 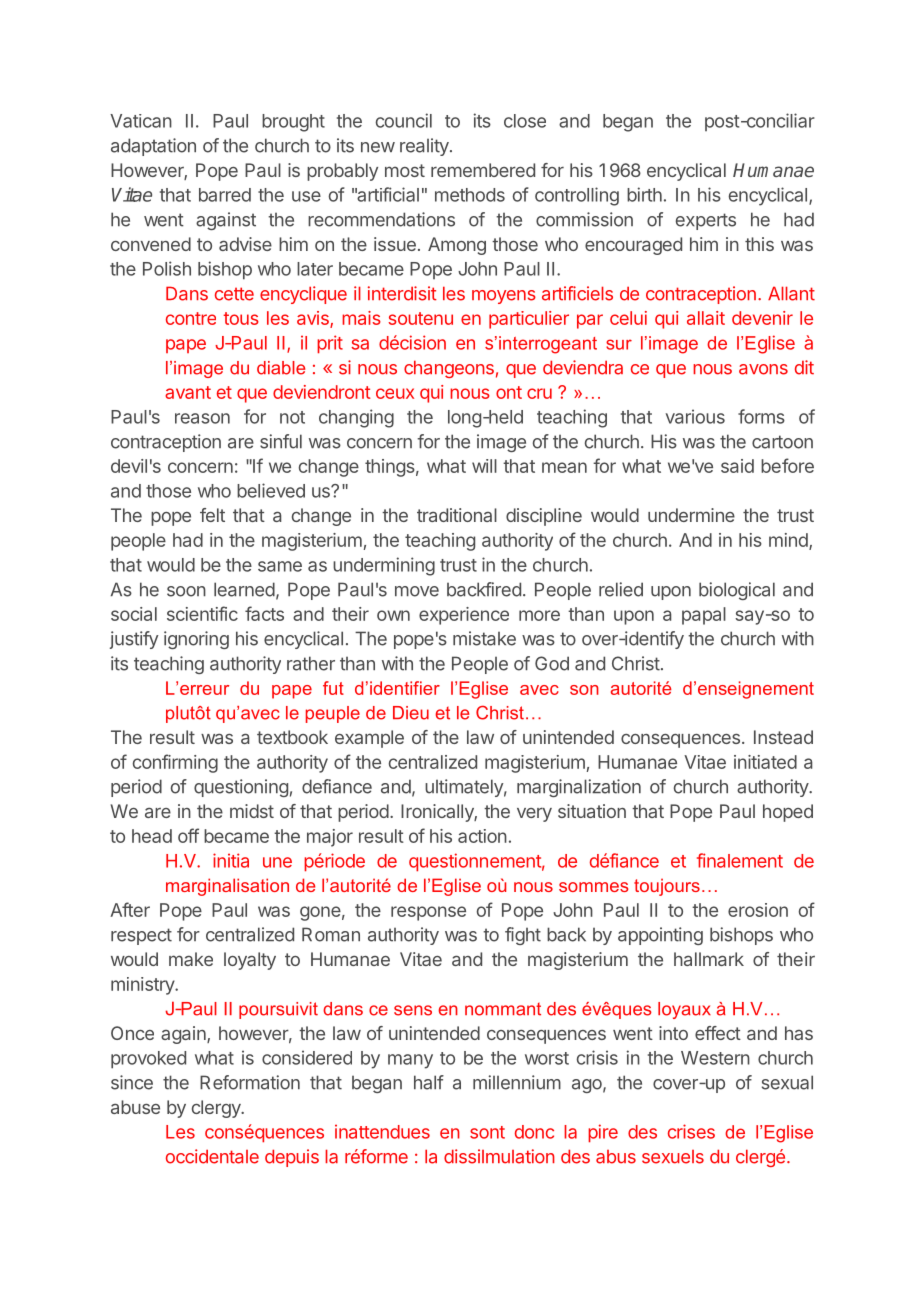 I want to click on confirming, so click(x=175, y=763).
